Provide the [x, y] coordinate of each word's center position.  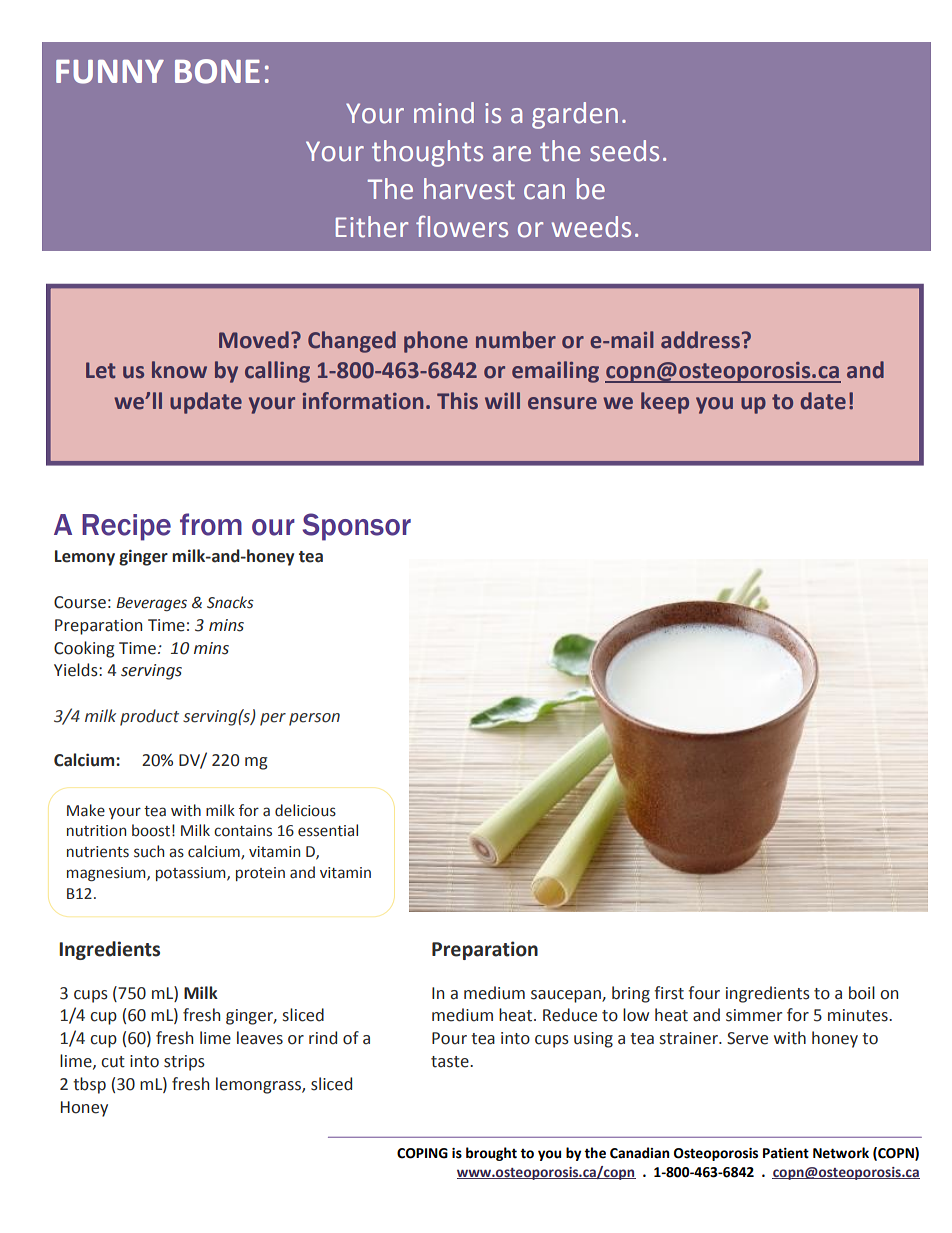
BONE [217, 71]
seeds [624, 151]
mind [444, 113]
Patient [786, 1153]
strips [184, 1063]
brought [491, 1154]
